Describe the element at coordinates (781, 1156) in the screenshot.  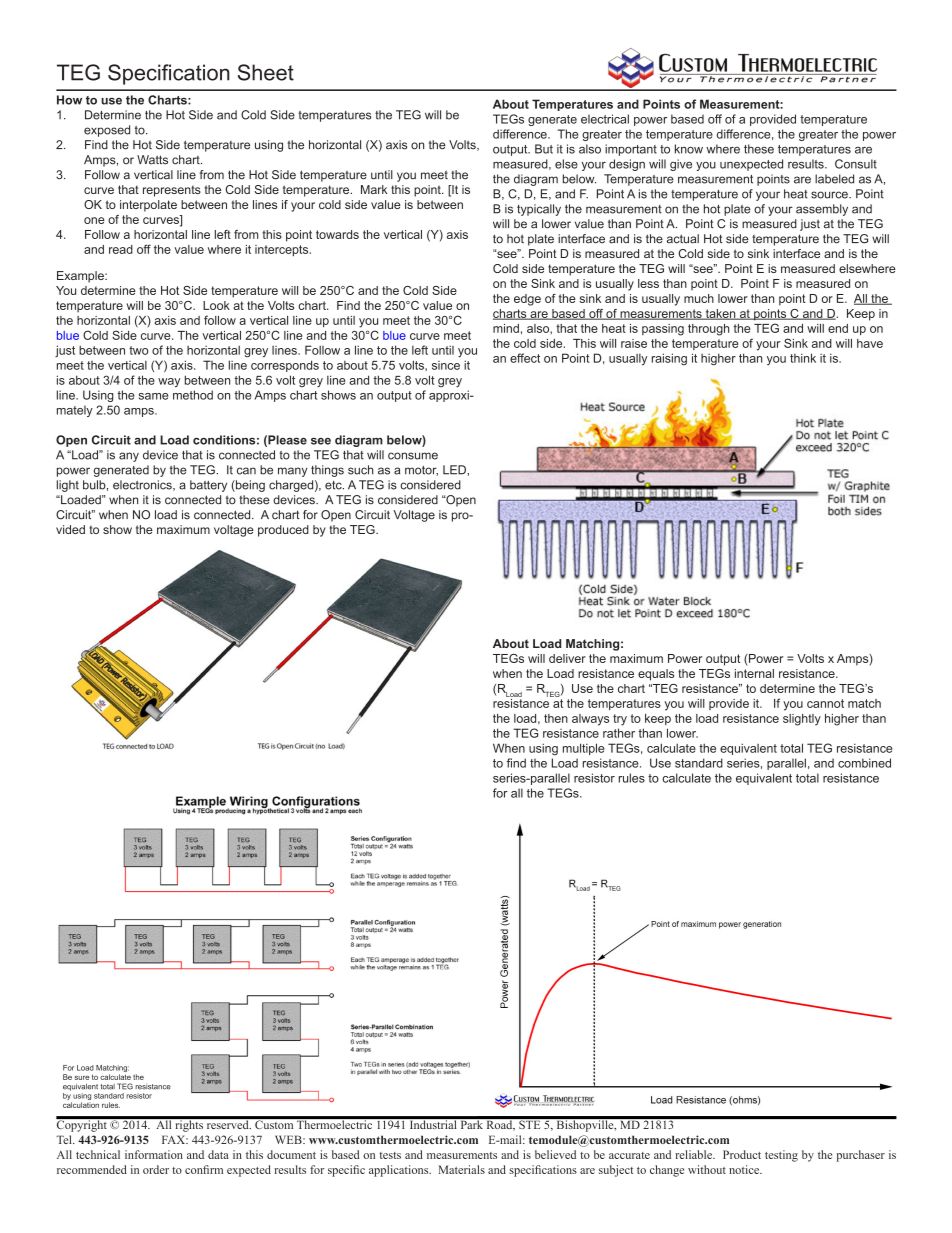
I see `testing` at that location.
